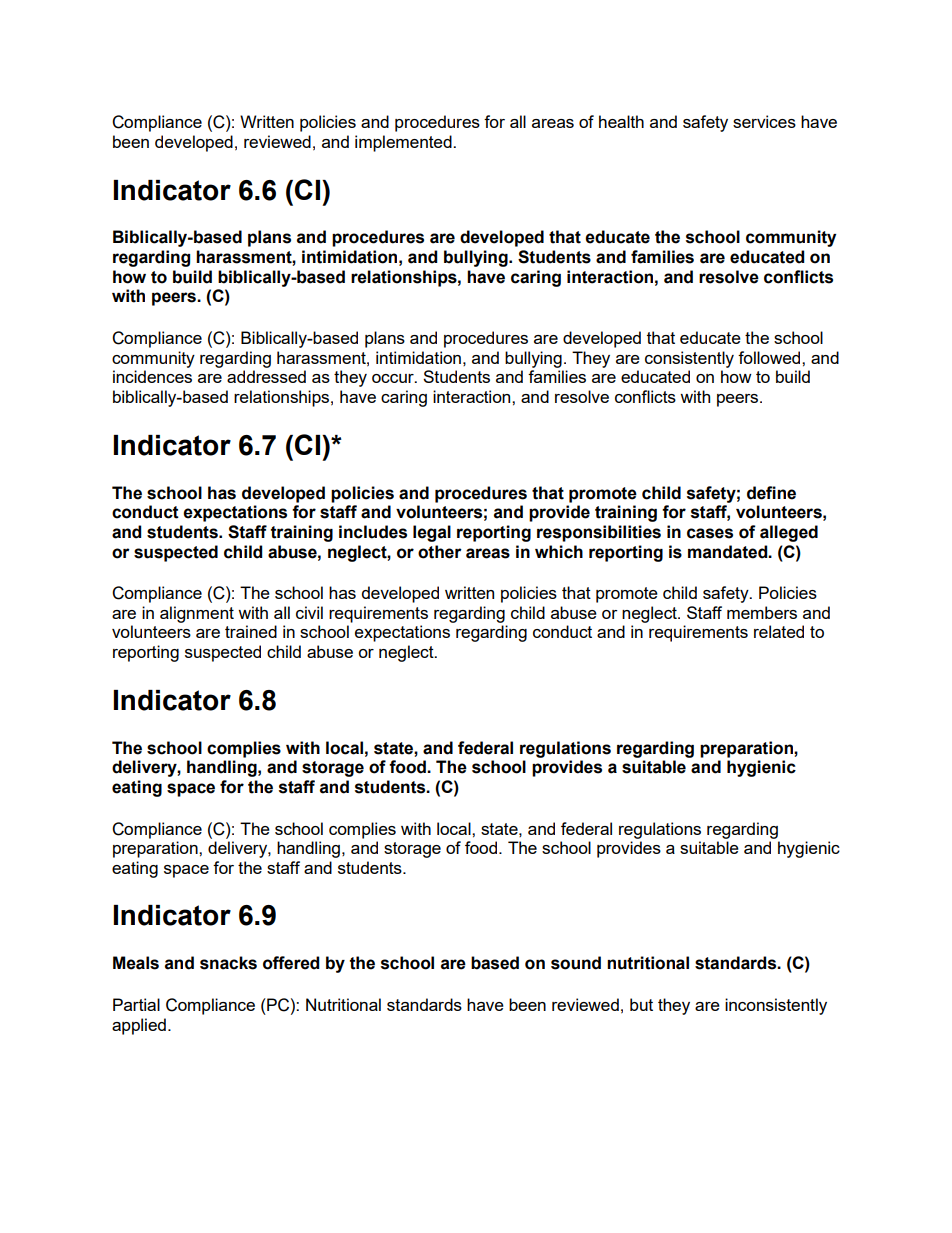 The width and height of the document is (952, 1233). Describe the element at coordinates (770, 357) in the document. I see `followed` at that location.
